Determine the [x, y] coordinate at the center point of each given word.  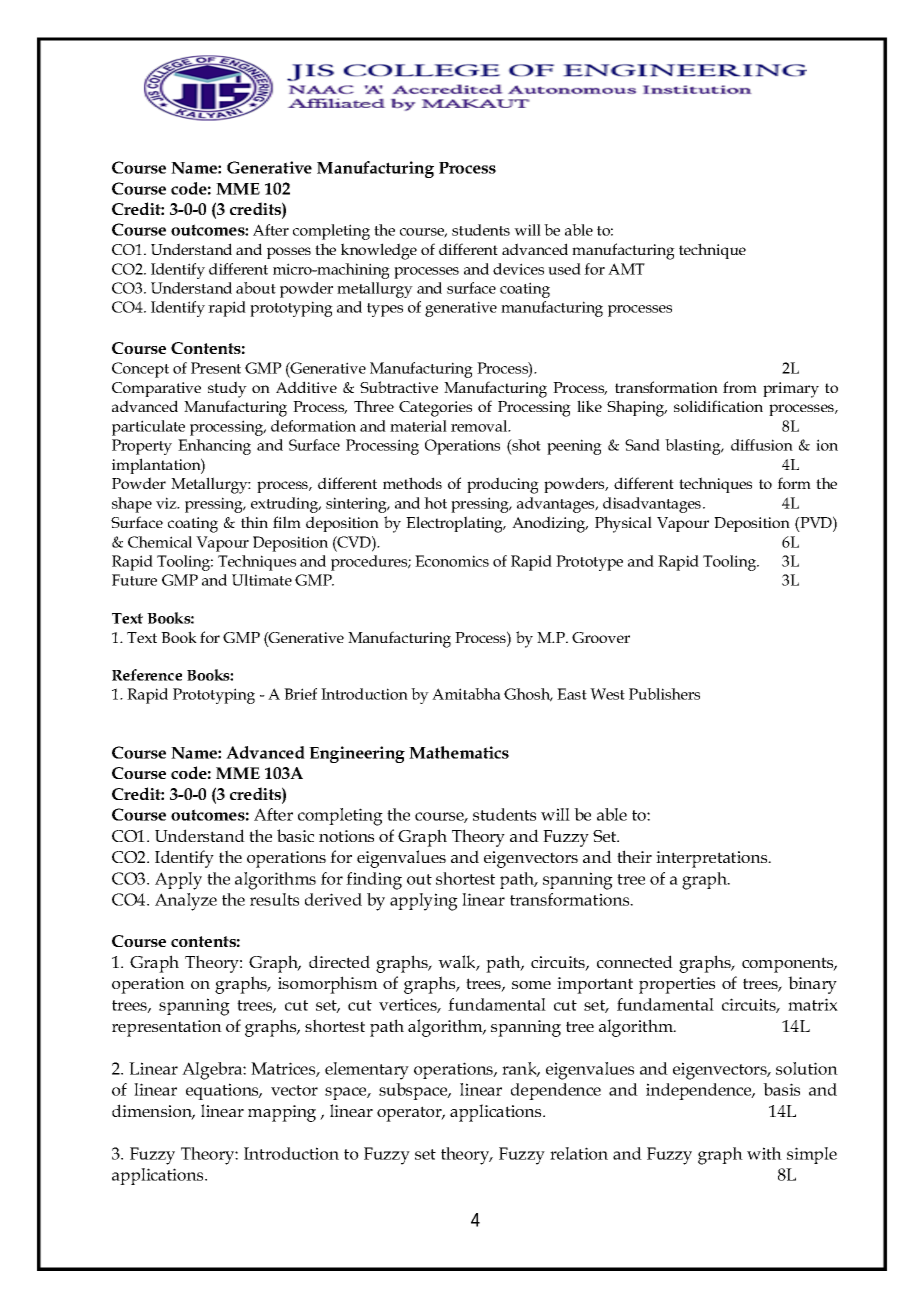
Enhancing [214, 447]
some [531, 985]
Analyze [186, 902]
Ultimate [262, 580]
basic [295, 835]
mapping [282, 1113]
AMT [626, 269]
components [789, 965]
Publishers [664, 694]
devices [518, 269]
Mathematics [459, 752]
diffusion [762, 445]
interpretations [713, 859]
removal [480, 426]
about [256, 288]
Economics [452, 561]
